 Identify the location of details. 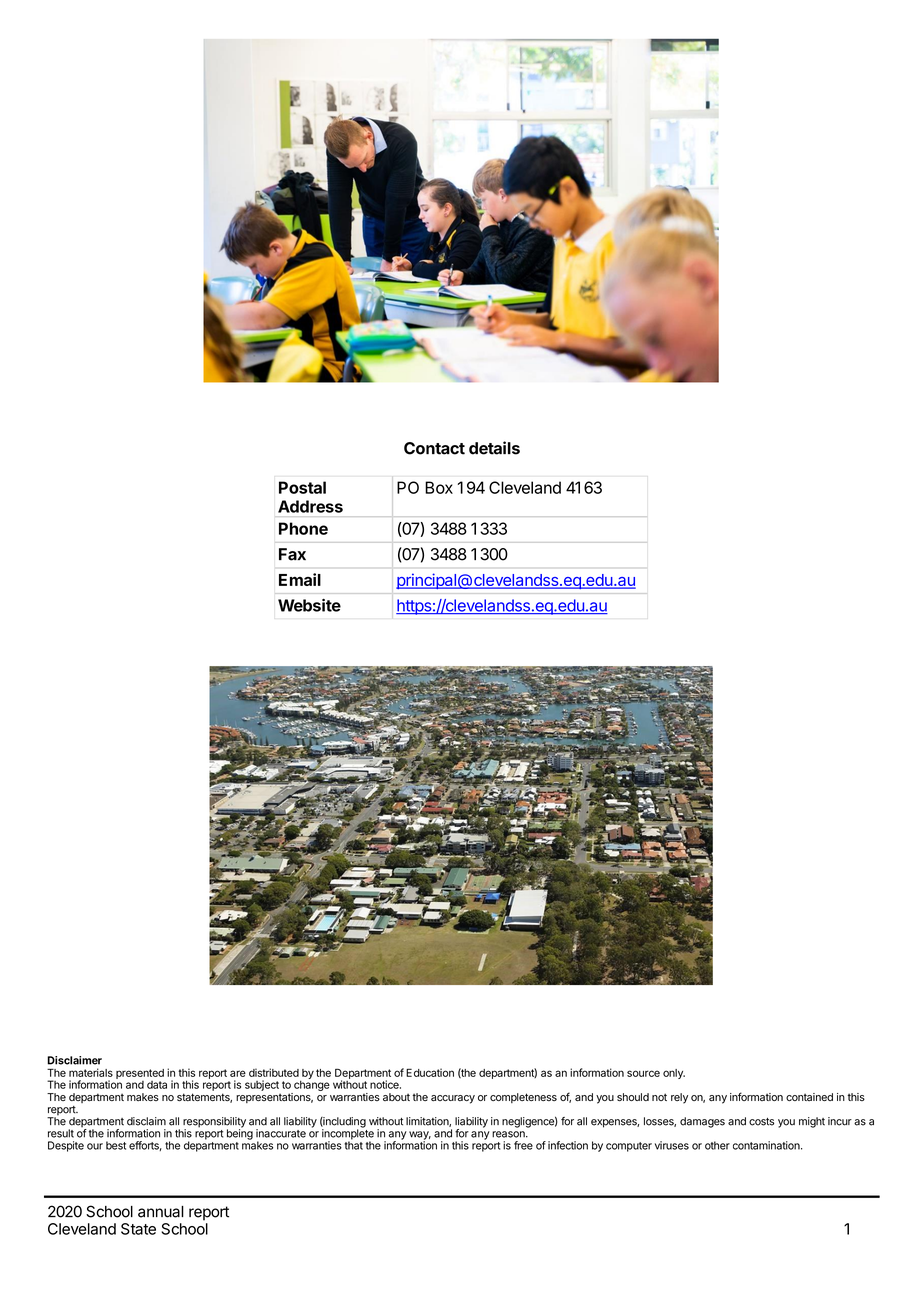
(494, 448).
